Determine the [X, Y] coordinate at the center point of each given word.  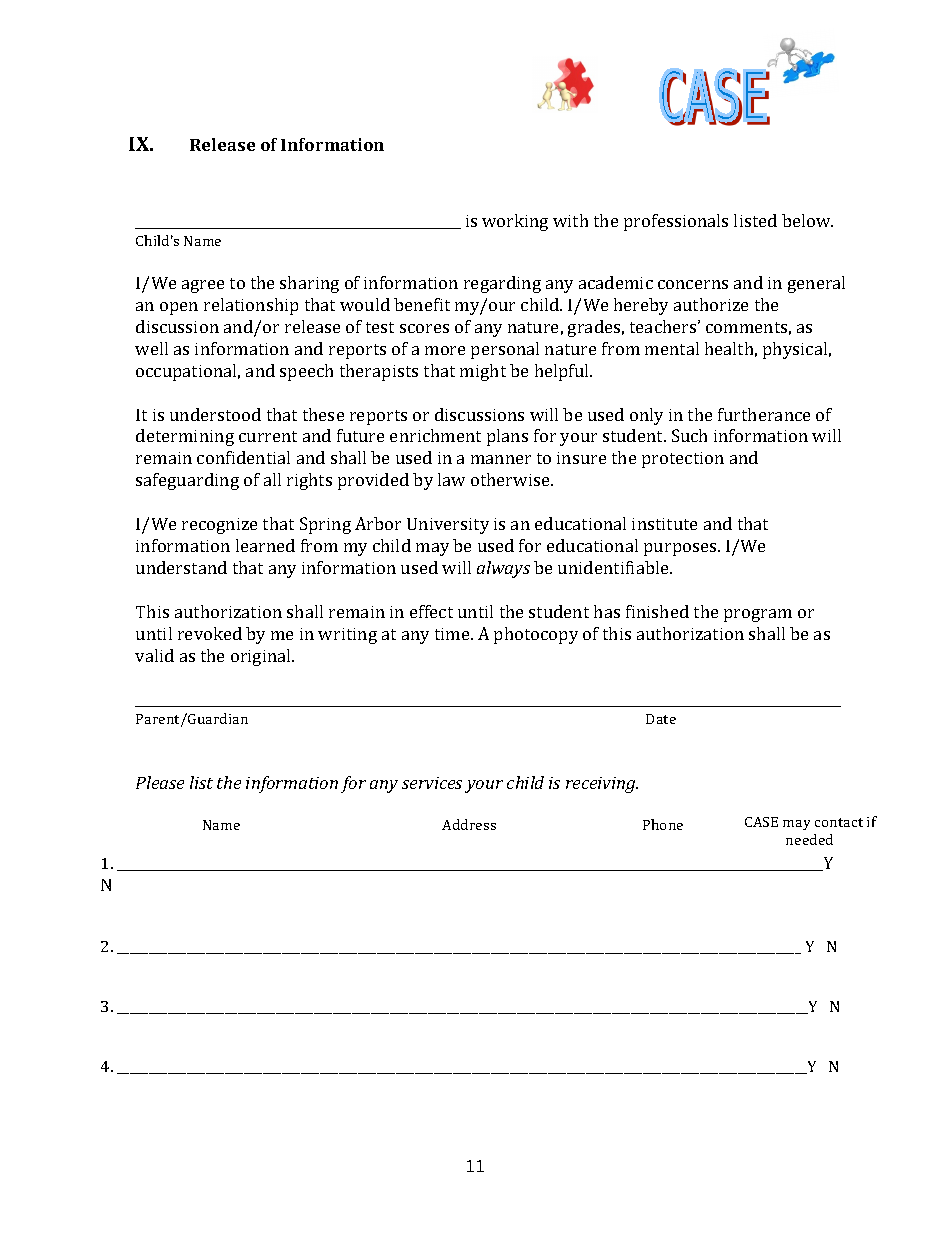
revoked [210, 633]
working [515, 222]
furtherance [764, 414]
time [453, 634]
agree [203, 286]
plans [507, 437]
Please [160, 782]
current [268, 436]
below [807, 220]
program [758, 615]
